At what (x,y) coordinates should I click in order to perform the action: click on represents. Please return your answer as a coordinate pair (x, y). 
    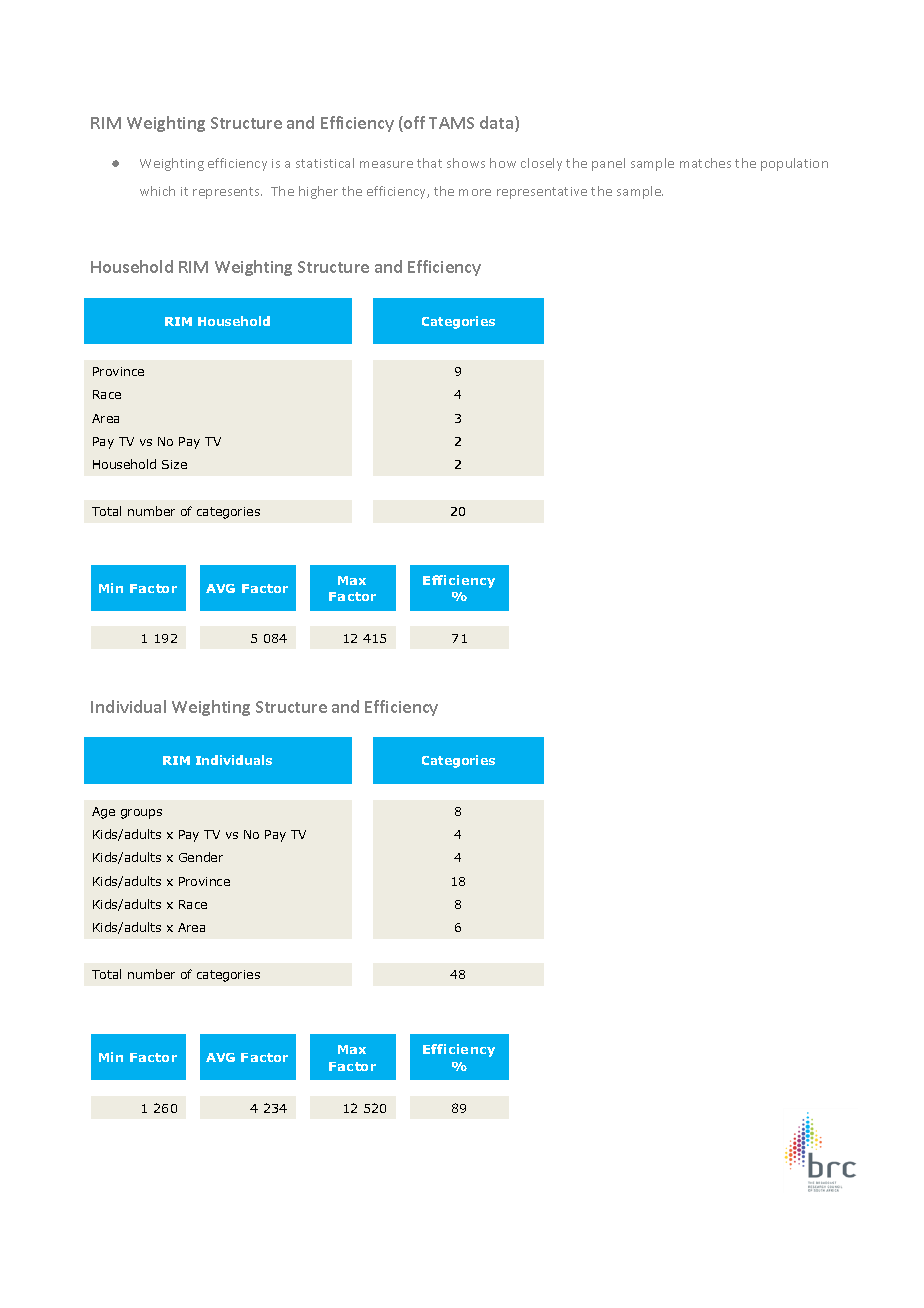
    Looking at the image, I should click on (227, 193).
